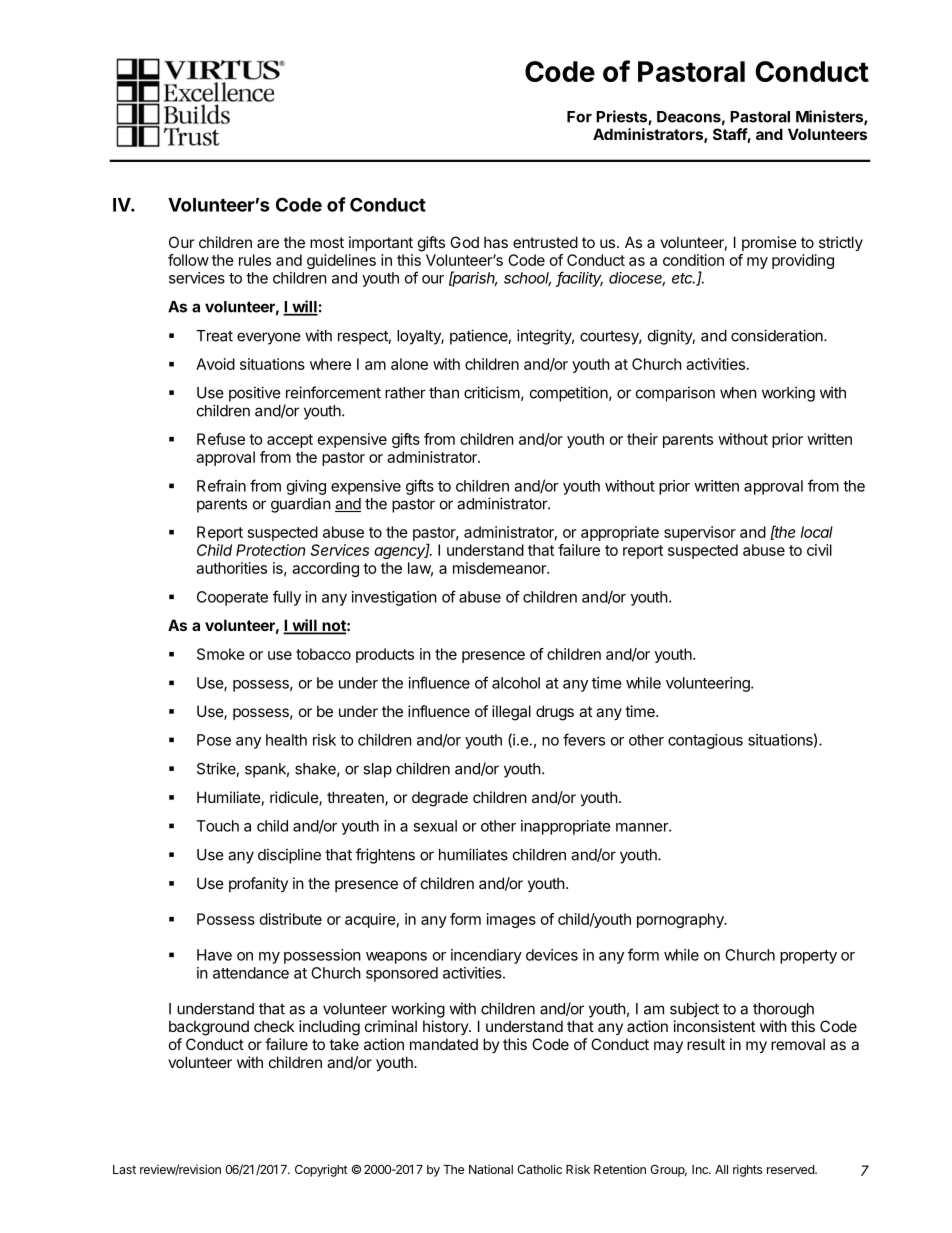 The height and width of the screenshot is (1233, 952). Describe the element at coordinates (705, 741) in the screenshot. I see `contagious` at that location.
